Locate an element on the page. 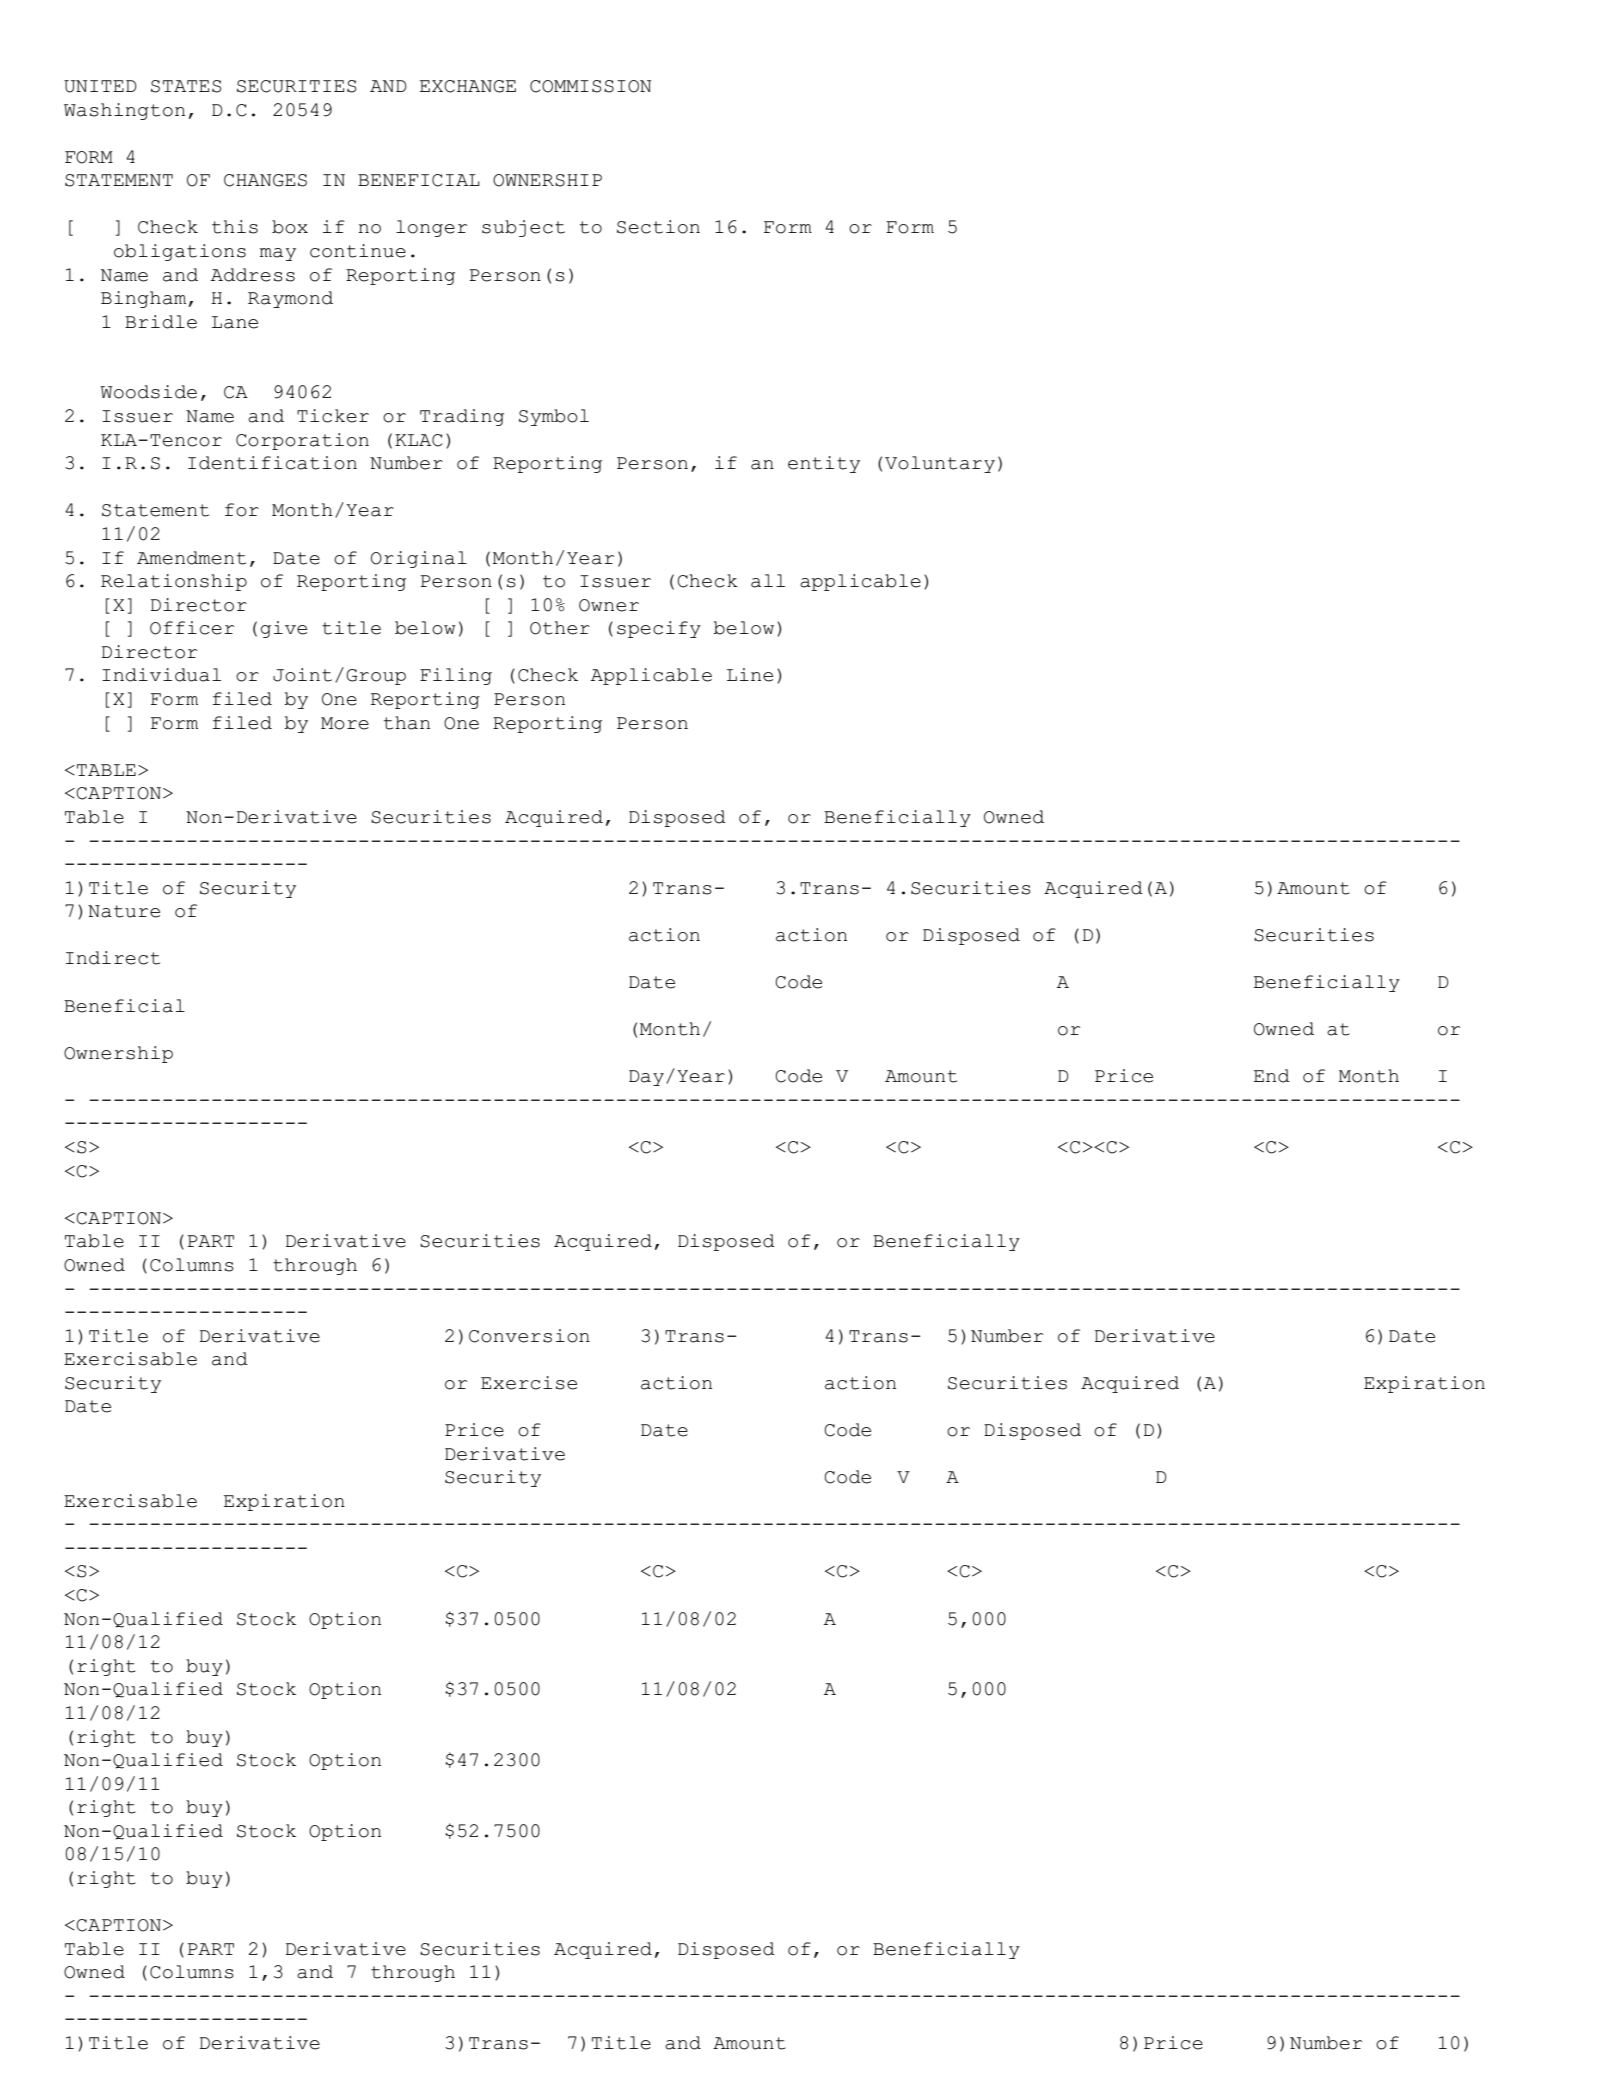  Filing is located at coordinates (456, 676).
